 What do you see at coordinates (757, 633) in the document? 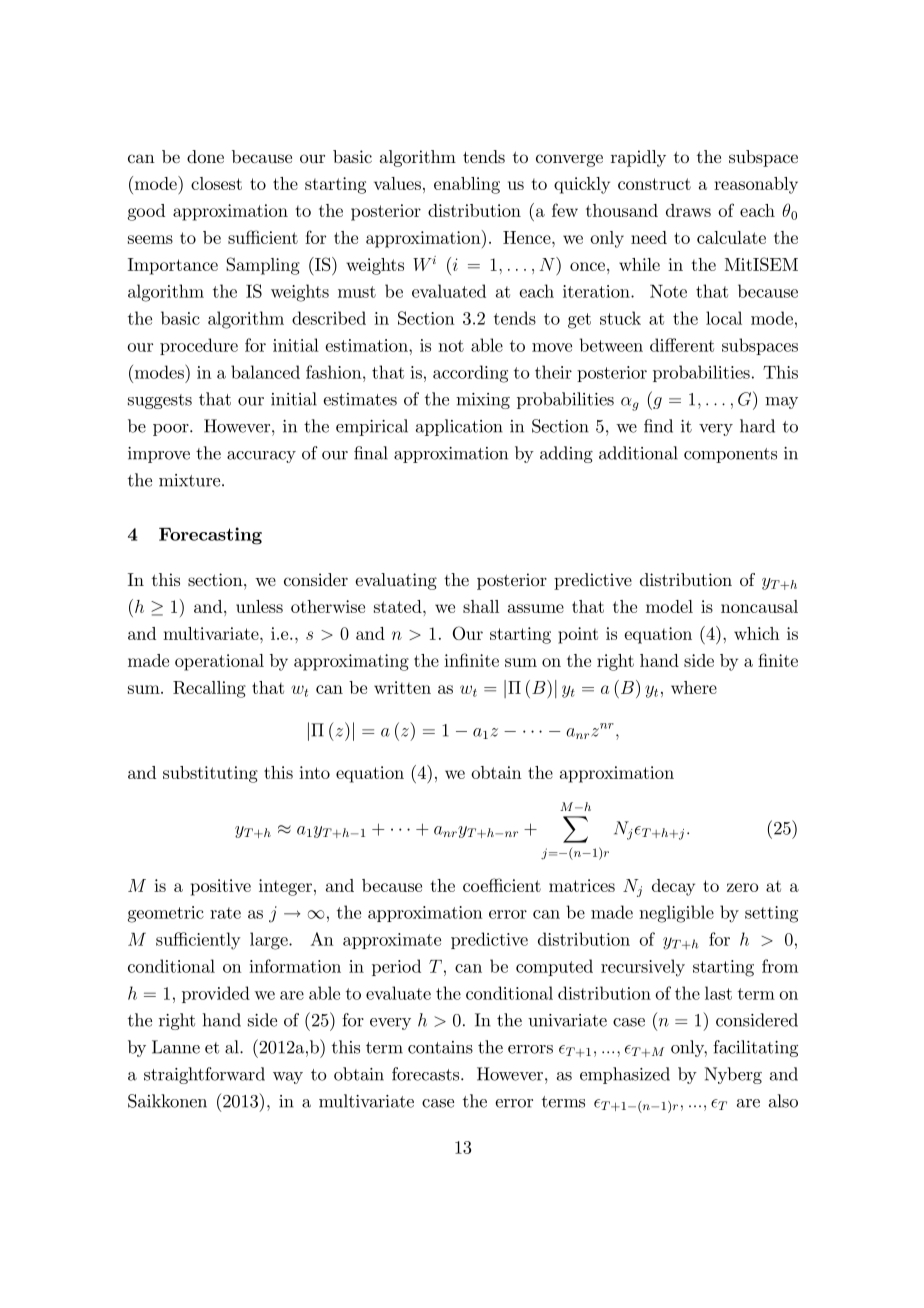
I see `which` at bounding box center [757, 633].
